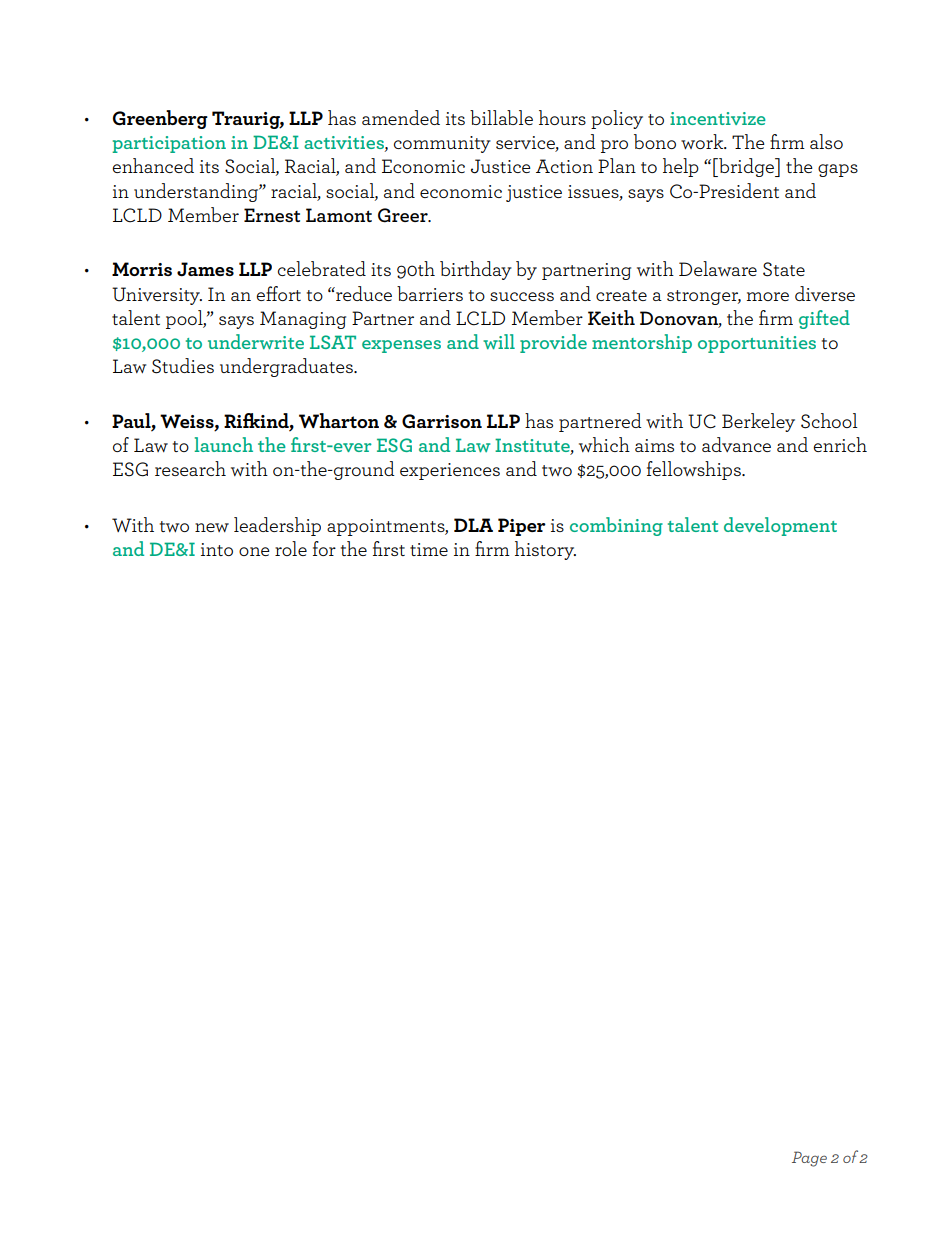 The height and width of the page is (1233, 952). What do you see at coordinates (169, 144) in the page?
I see `participation` at bounding box center [169, 144].
